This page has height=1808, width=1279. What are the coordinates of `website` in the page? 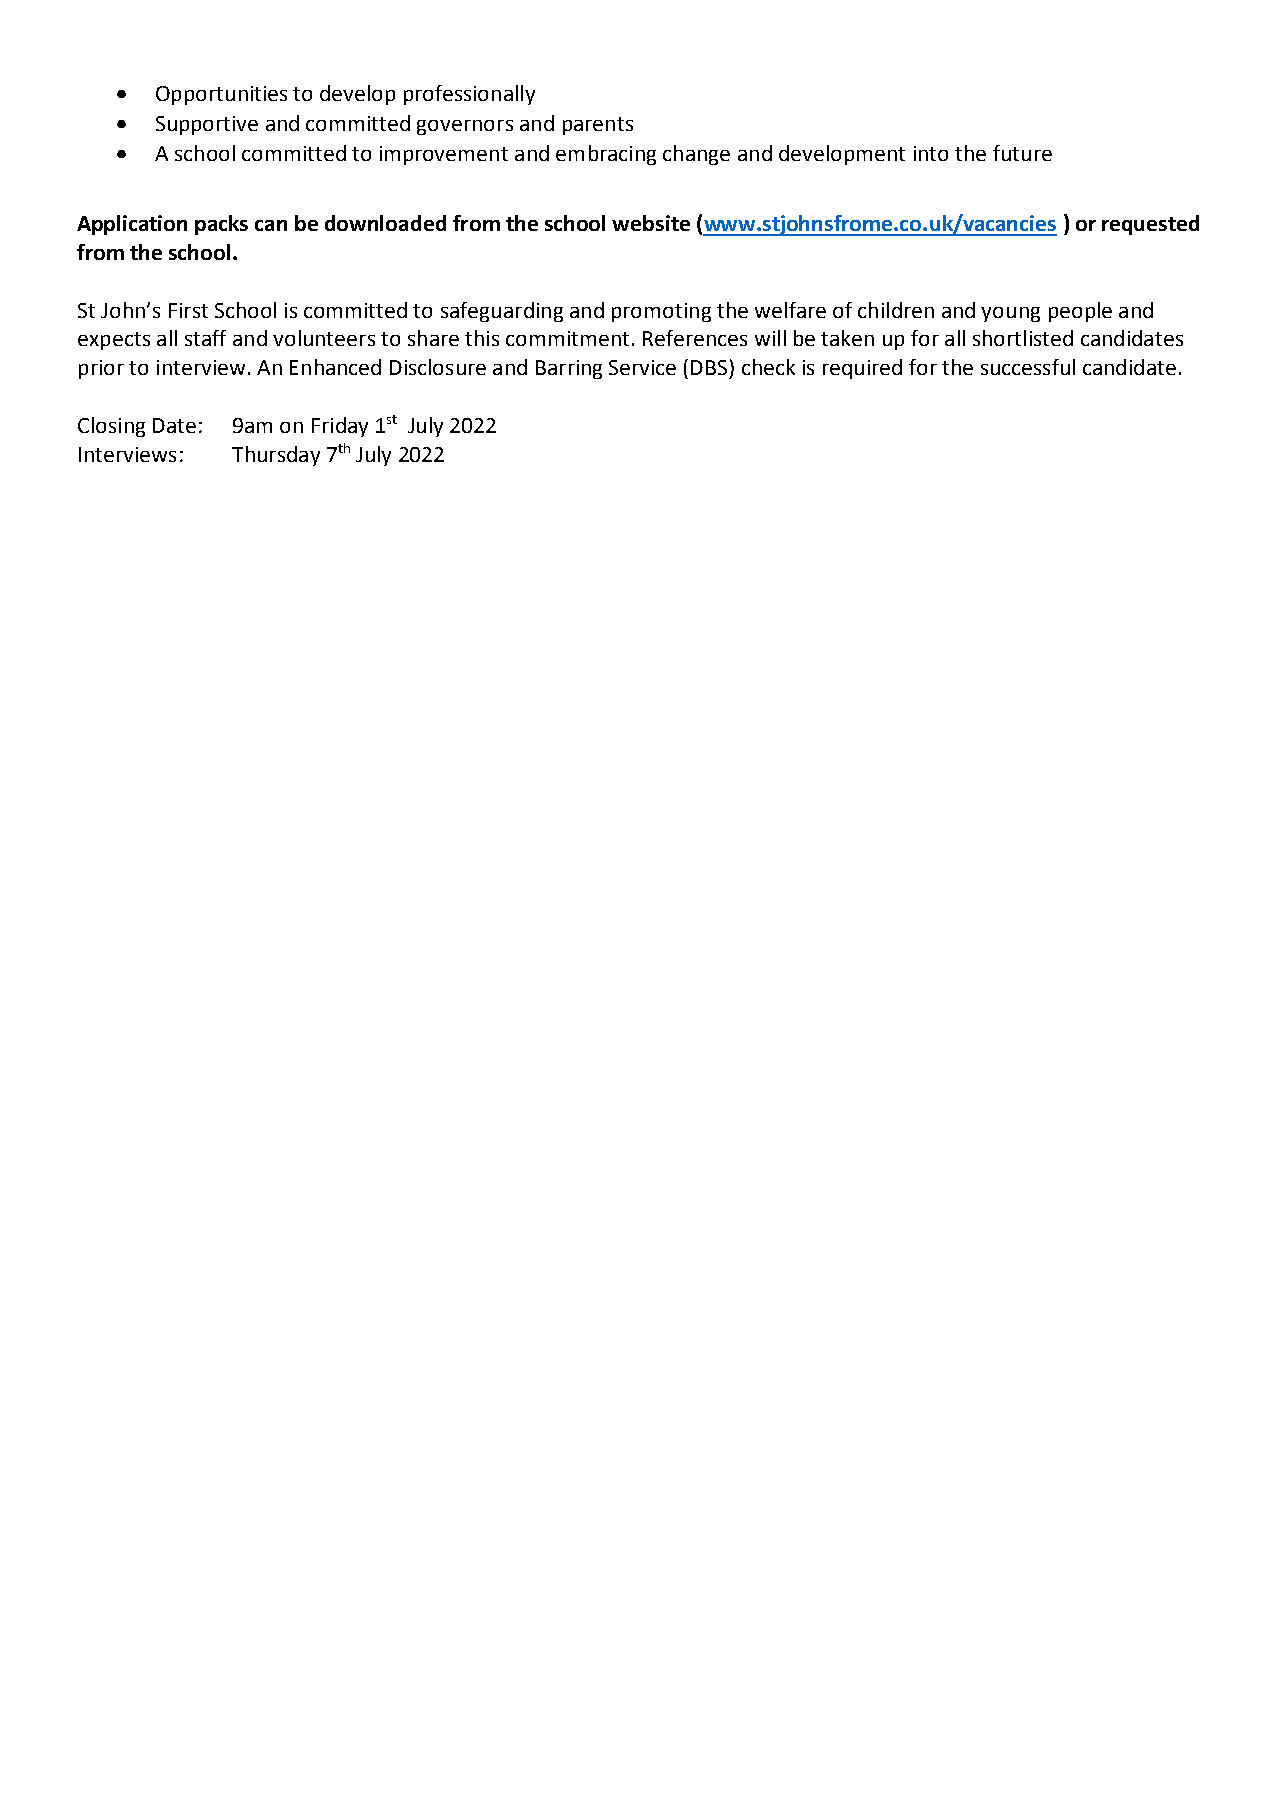 It's located at (651, 223).
